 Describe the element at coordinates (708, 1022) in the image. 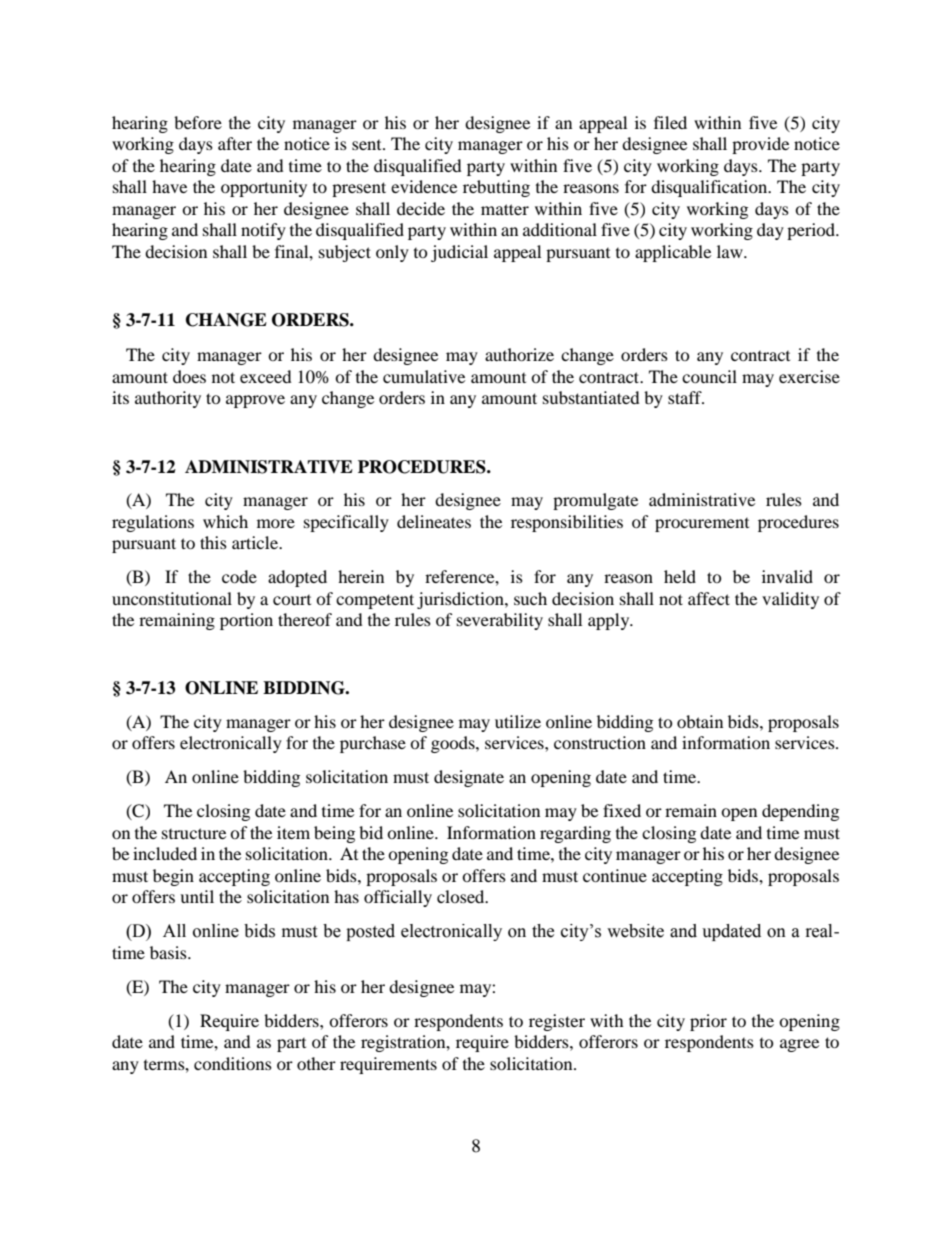

I see `prior` at that location.
